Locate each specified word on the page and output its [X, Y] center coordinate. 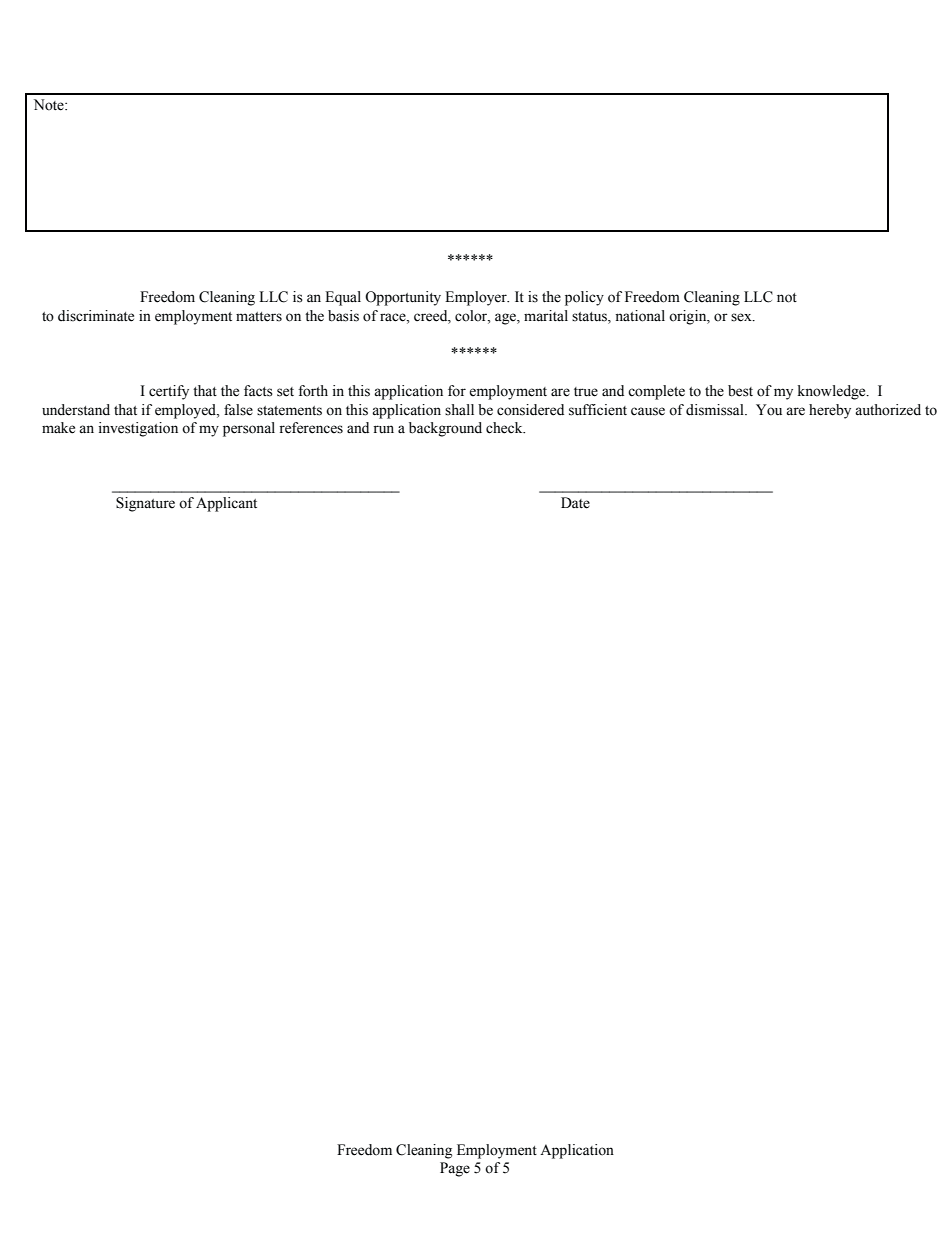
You [769, 410]
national [640, 316]
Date [575, 503]
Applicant [226, 504]
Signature [145, 504]
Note [50, 105]
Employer [477, 298]
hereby [830, 411]
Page [455, 1169]
